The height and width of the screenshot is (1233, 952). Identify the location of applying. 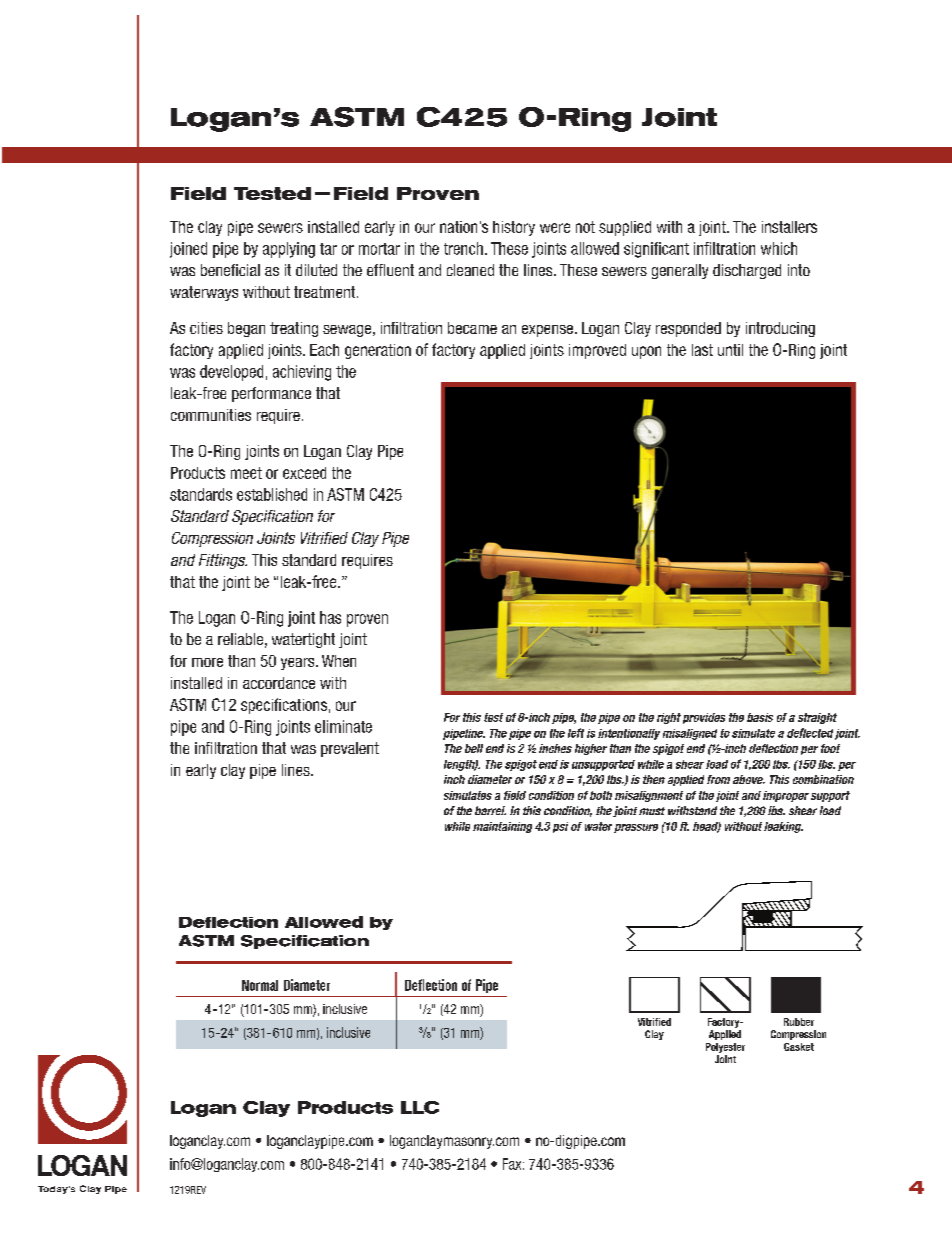
(289, 250).
